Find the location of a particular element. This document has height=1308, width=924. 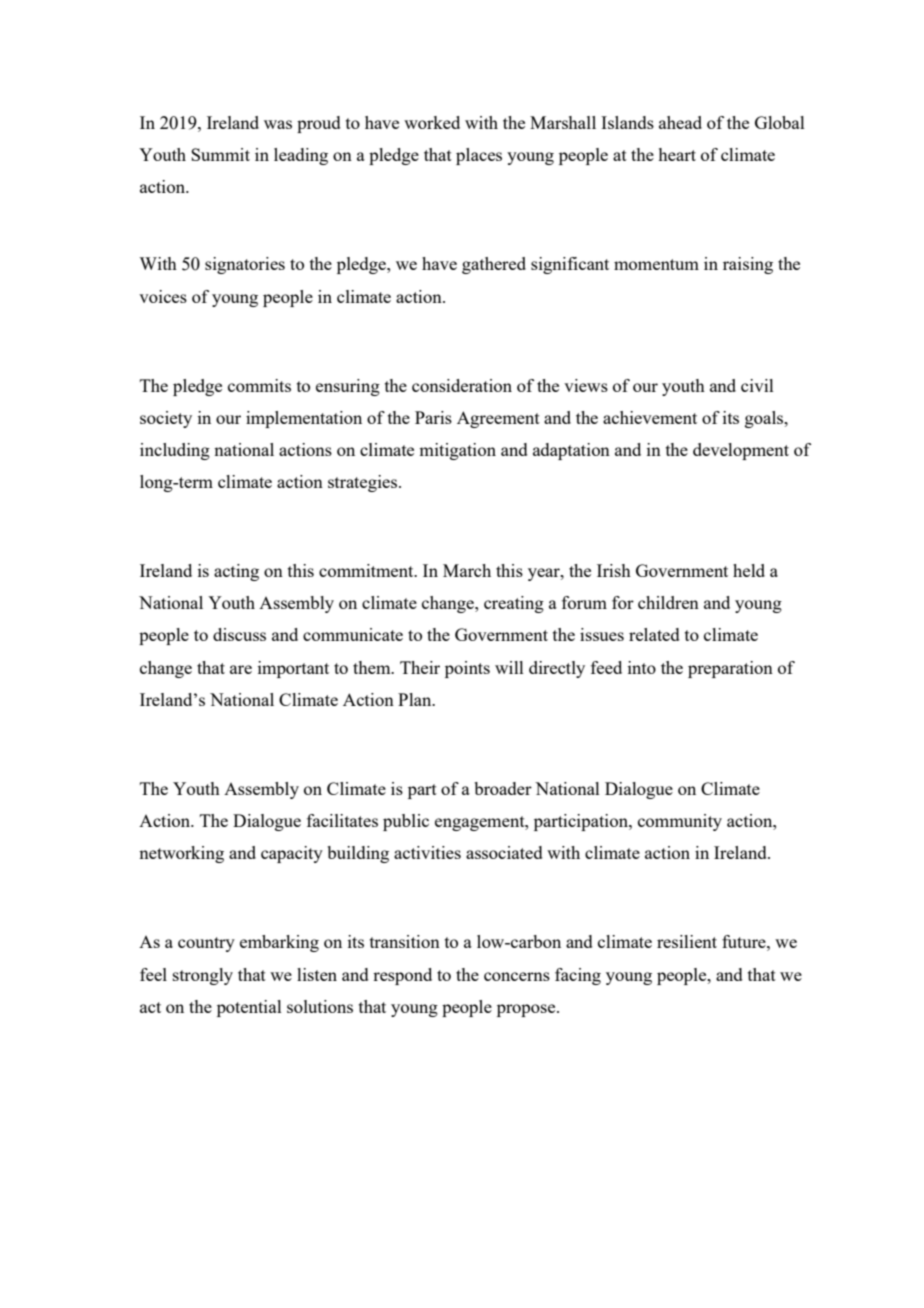

heart is located at coordinates (677, 154).
